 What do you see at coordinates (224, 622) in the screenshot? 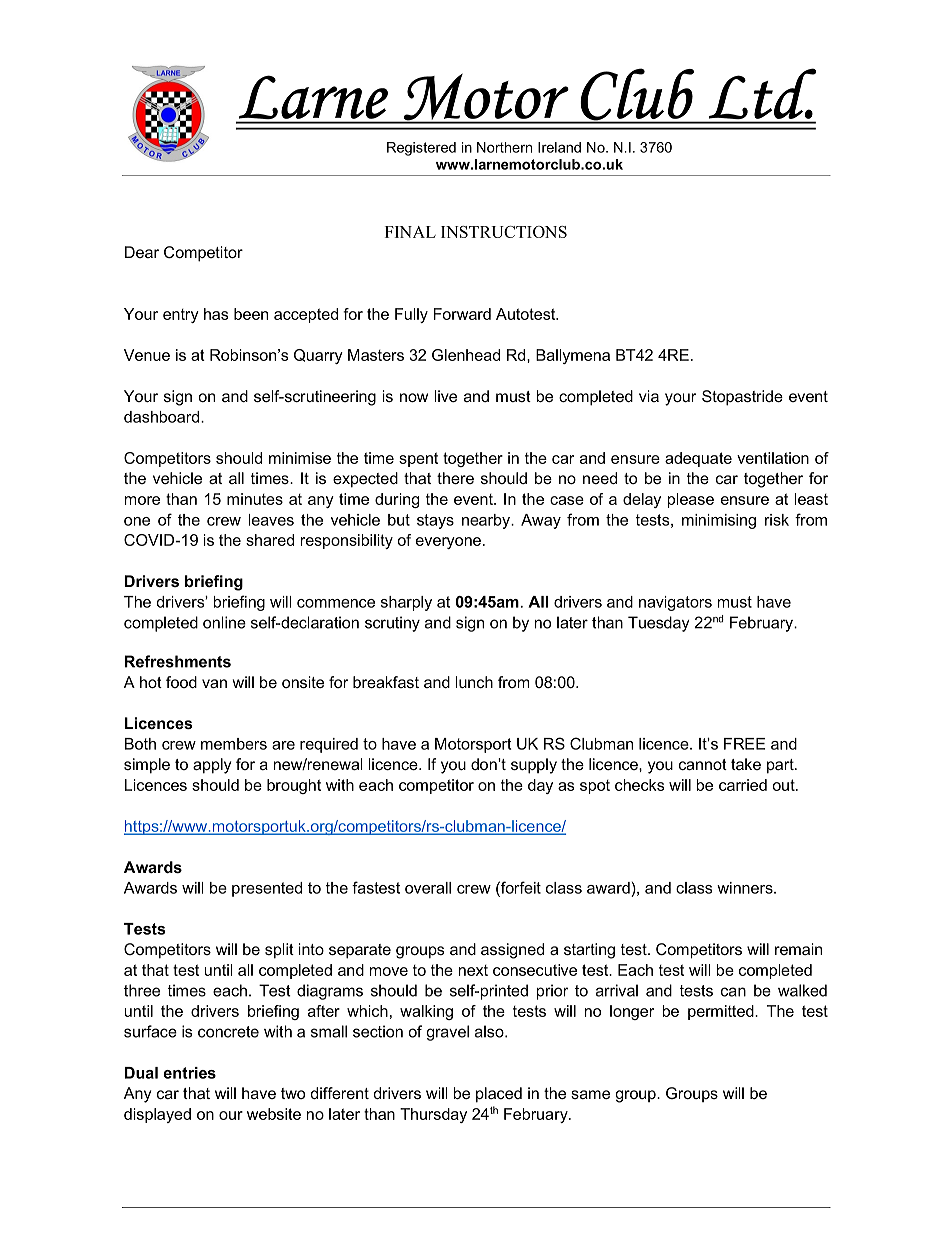
I see `online` at bounding box center [224, 622].
